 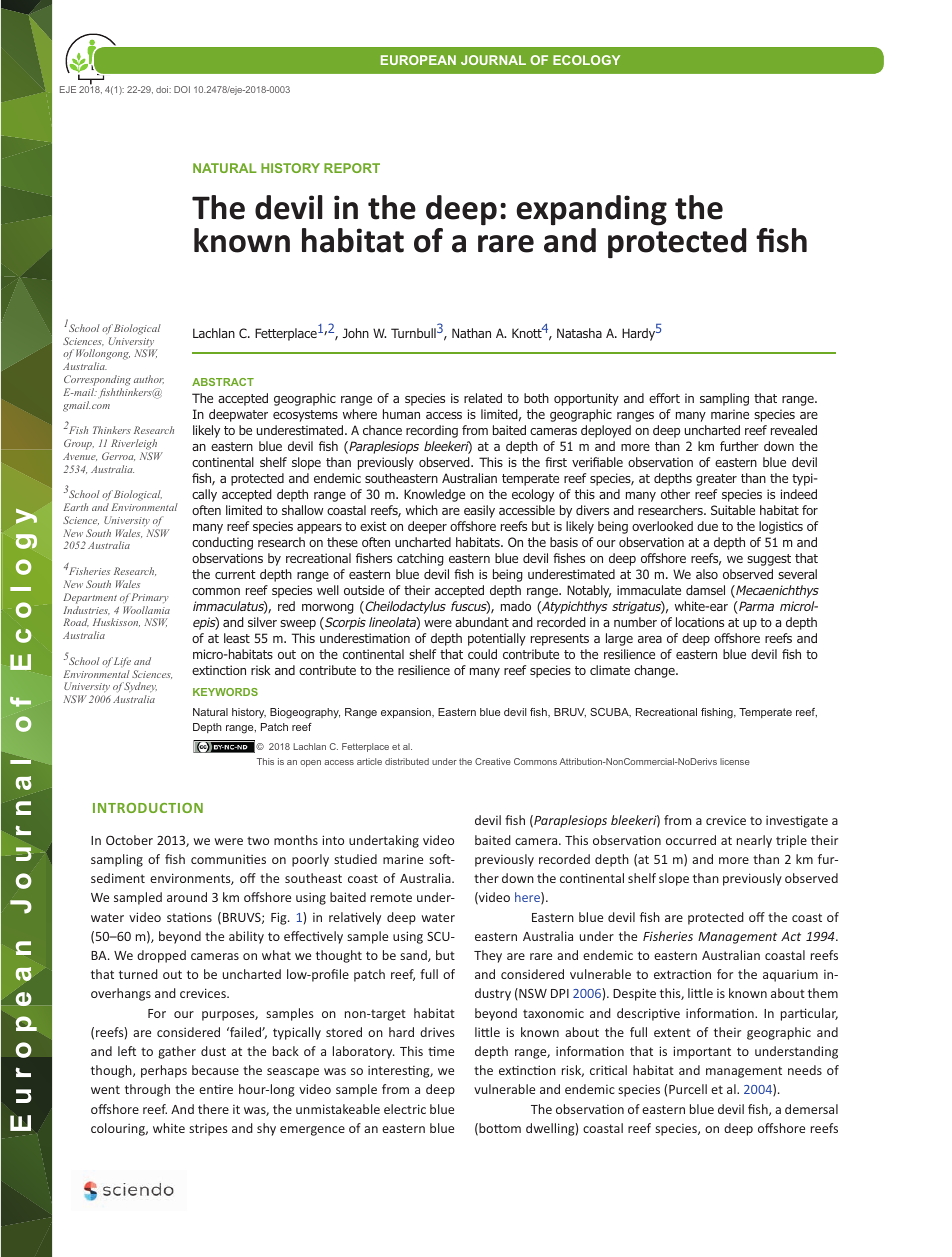 What do you see at coordinates (147, 1090) in the screenshot?
I see `through` at bounding box center [147, 1090].
